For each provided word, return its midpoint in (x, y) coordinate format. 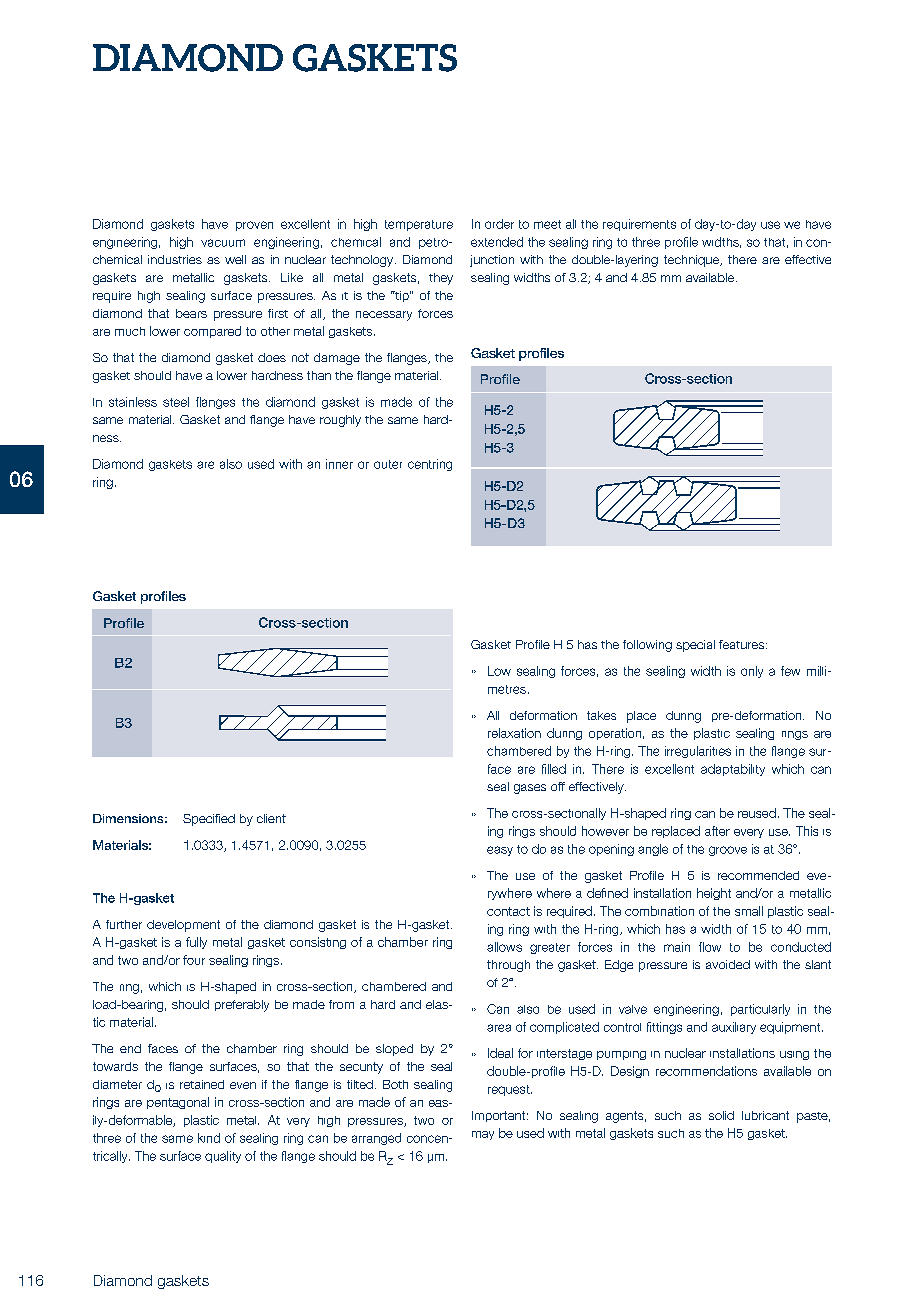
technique (692, 261)
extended (497, 242)
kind (209, 1138)
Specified (209, 820)
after (717, 831)
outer (388, 464)
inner (339, 464)
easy (500, 851)
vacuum (223, 243)
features (743, 644)
